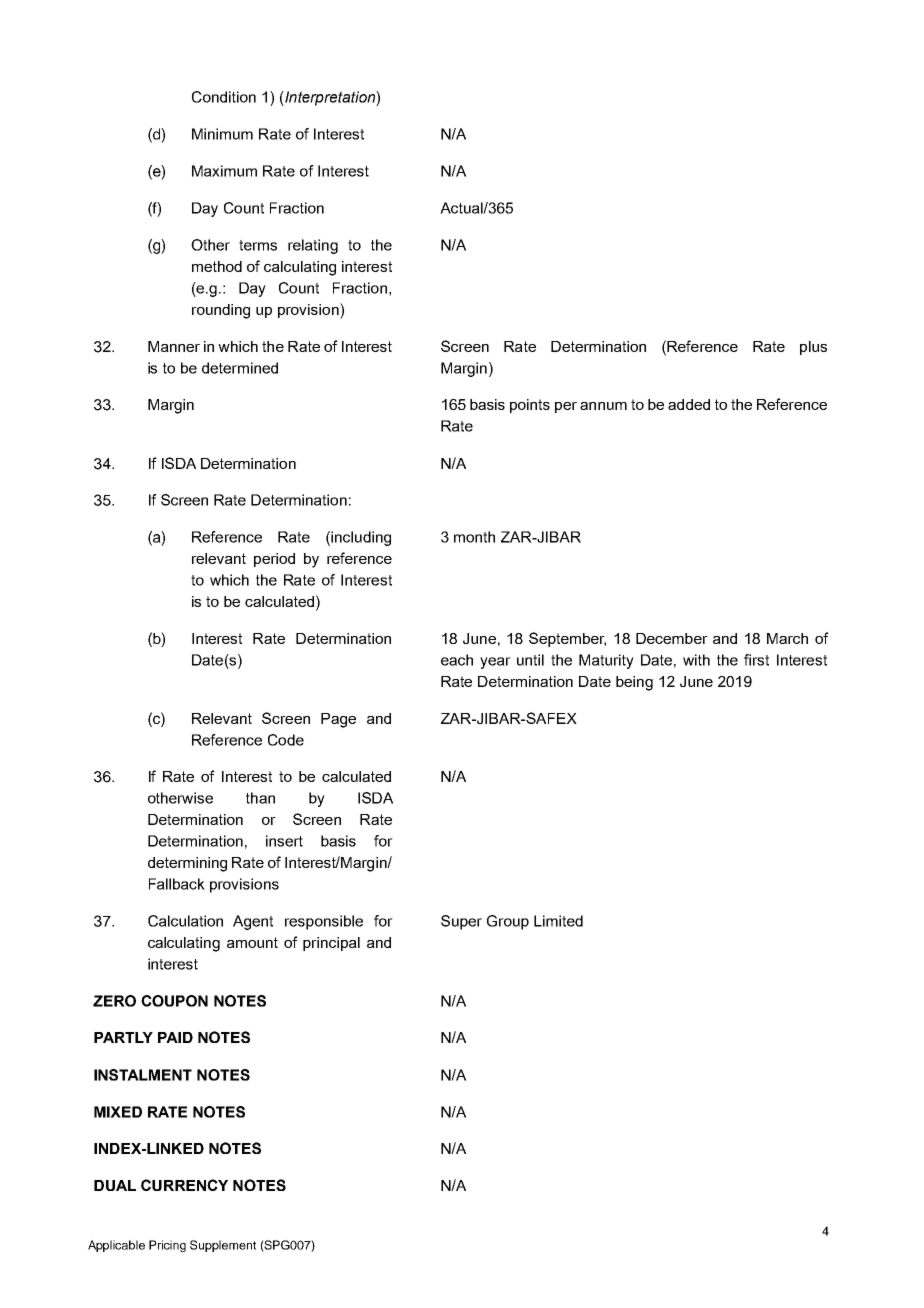 This page has width=924, height=1308. What do you see at coordinates (223, 1246) in the page?
I see `Supplement` at bounding box center [223, 1246].
